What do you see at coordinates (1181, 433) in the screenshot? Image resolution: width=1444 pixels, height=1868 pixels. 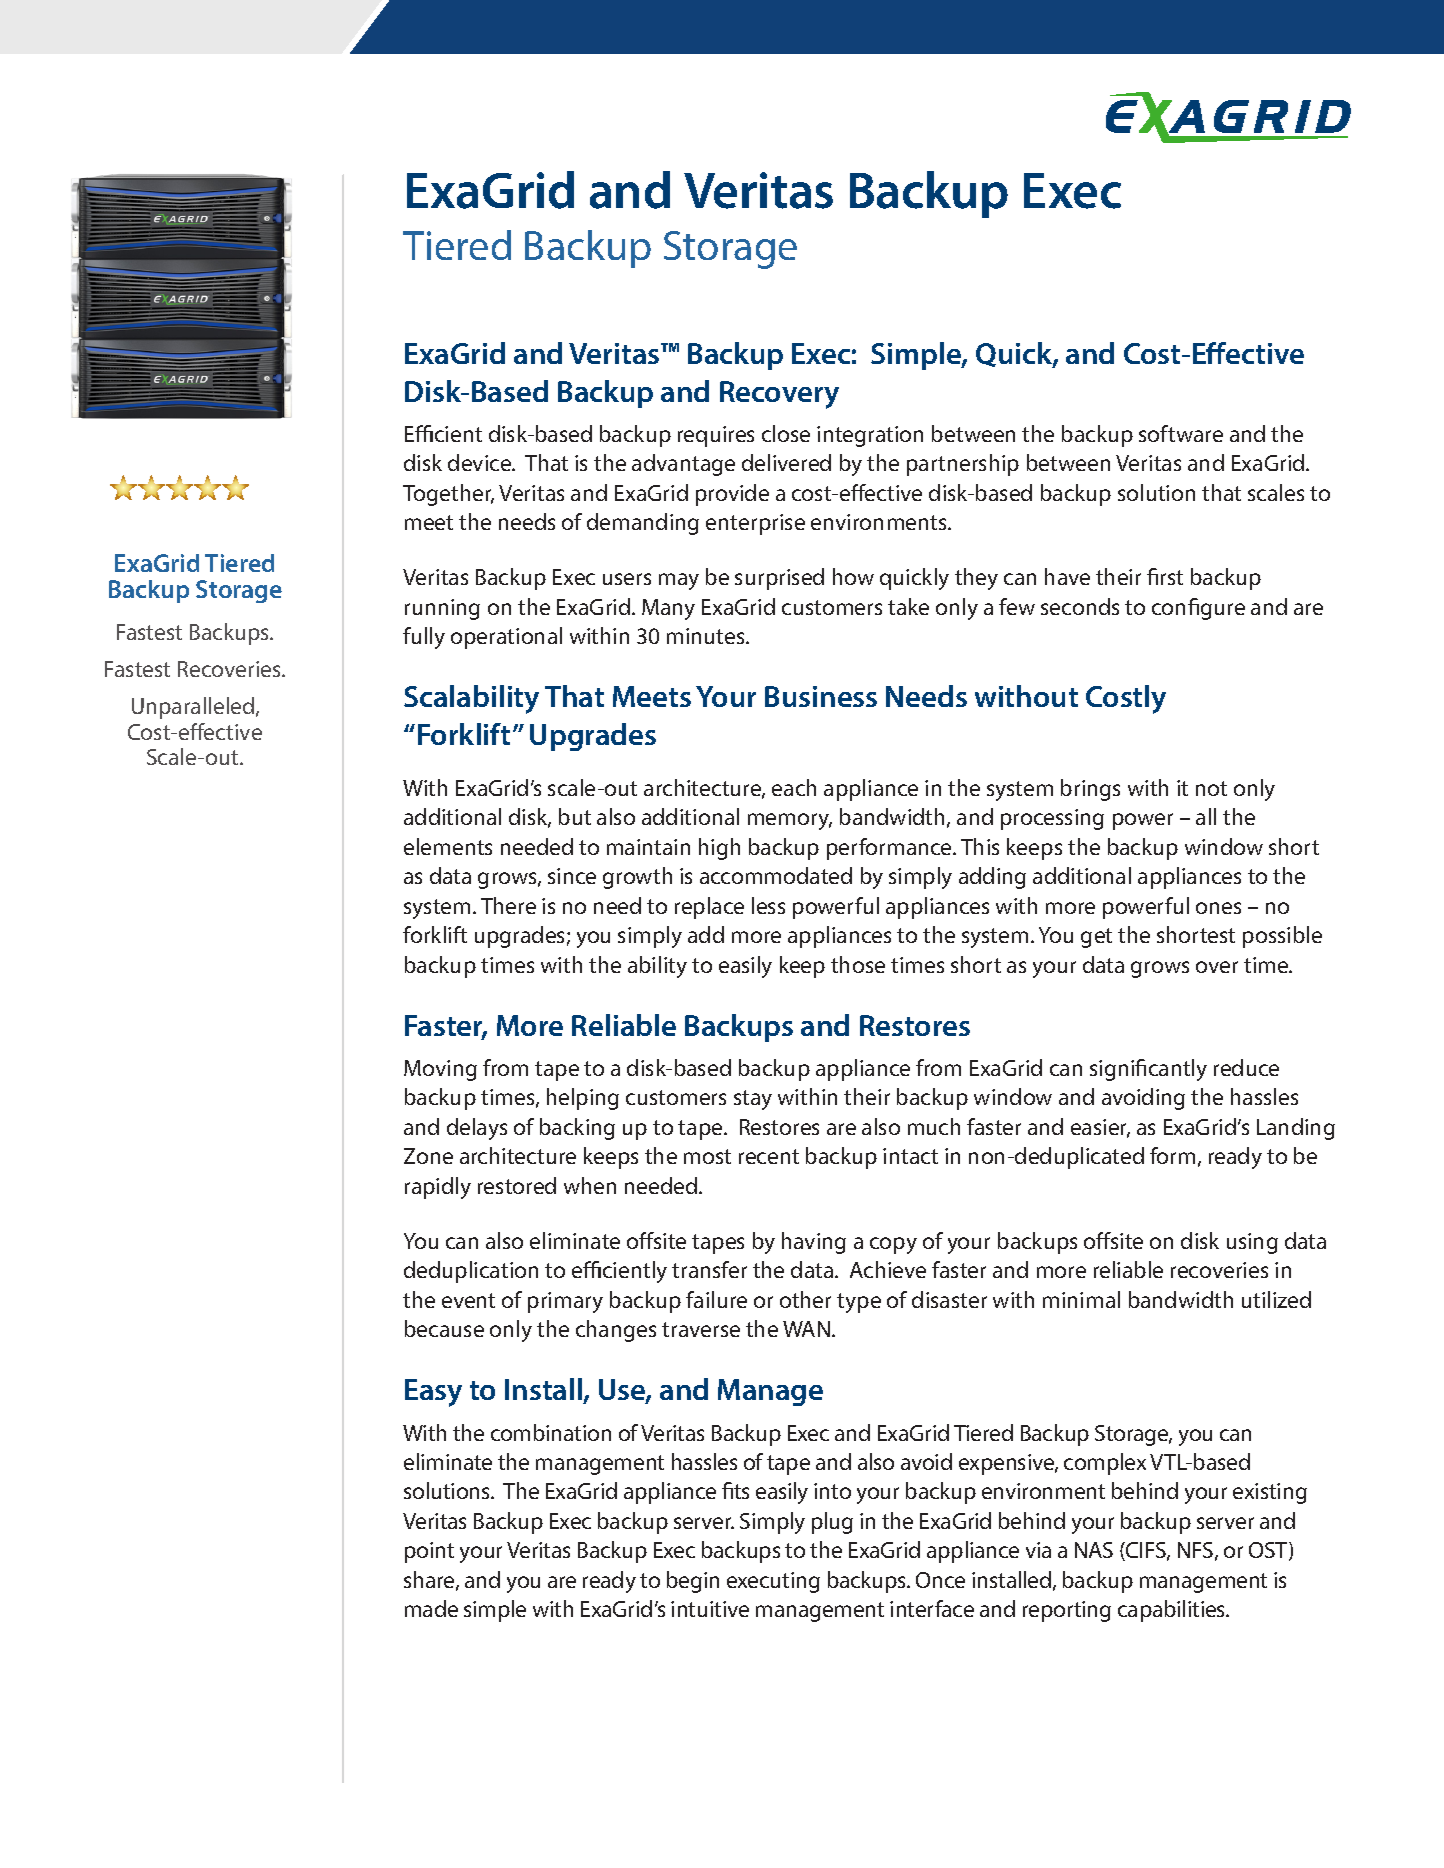 I see `software` at bounding box center [1181, 433].
